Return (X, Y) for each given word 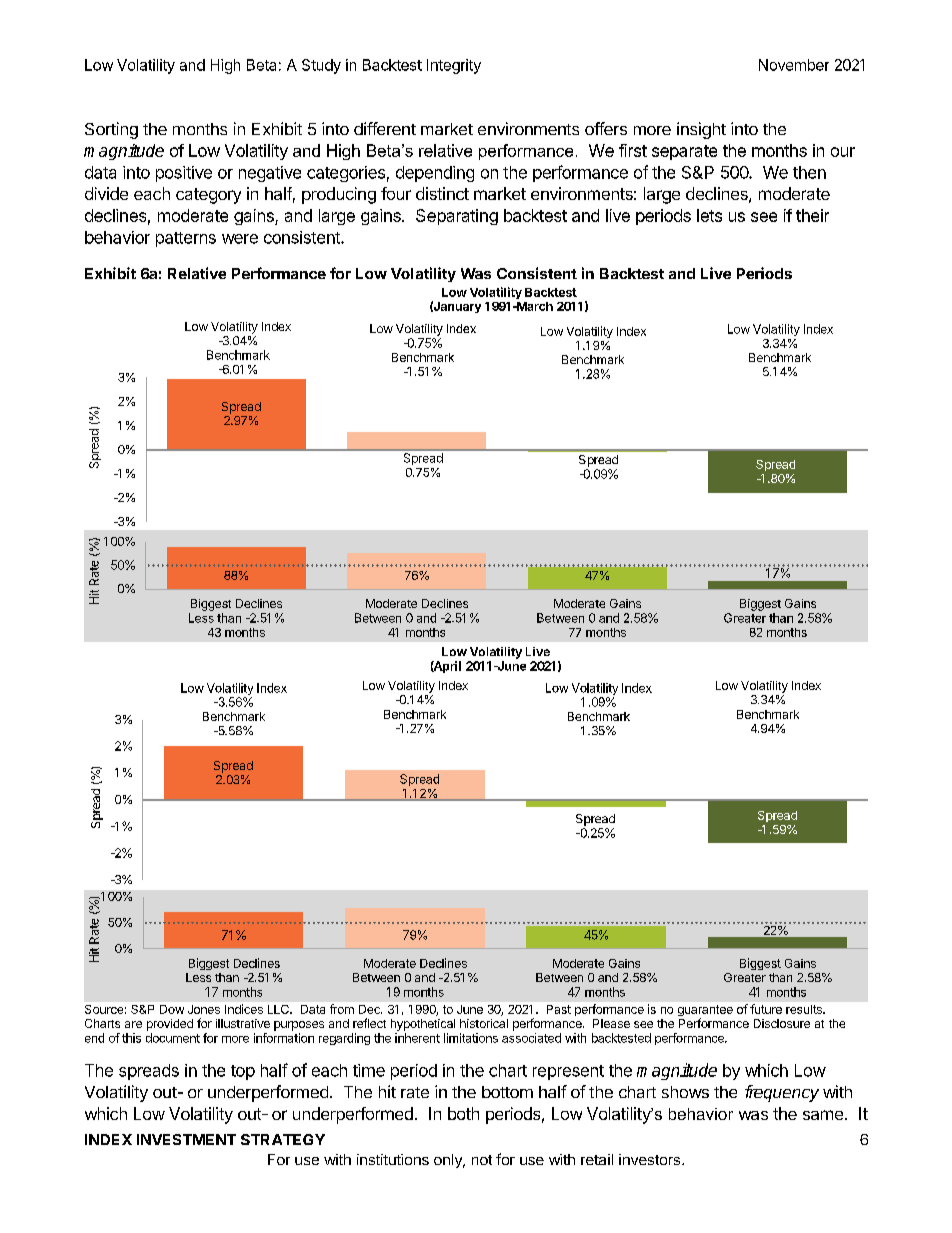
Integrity (454, 66)
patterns (186, 239)
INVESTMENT (186, 1139)
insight (701, 130)
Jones (204, 1009)
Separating (457, 217)
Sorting (111, 130)
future (766, 1009)
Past (559, 1009)
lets (709, 215)
